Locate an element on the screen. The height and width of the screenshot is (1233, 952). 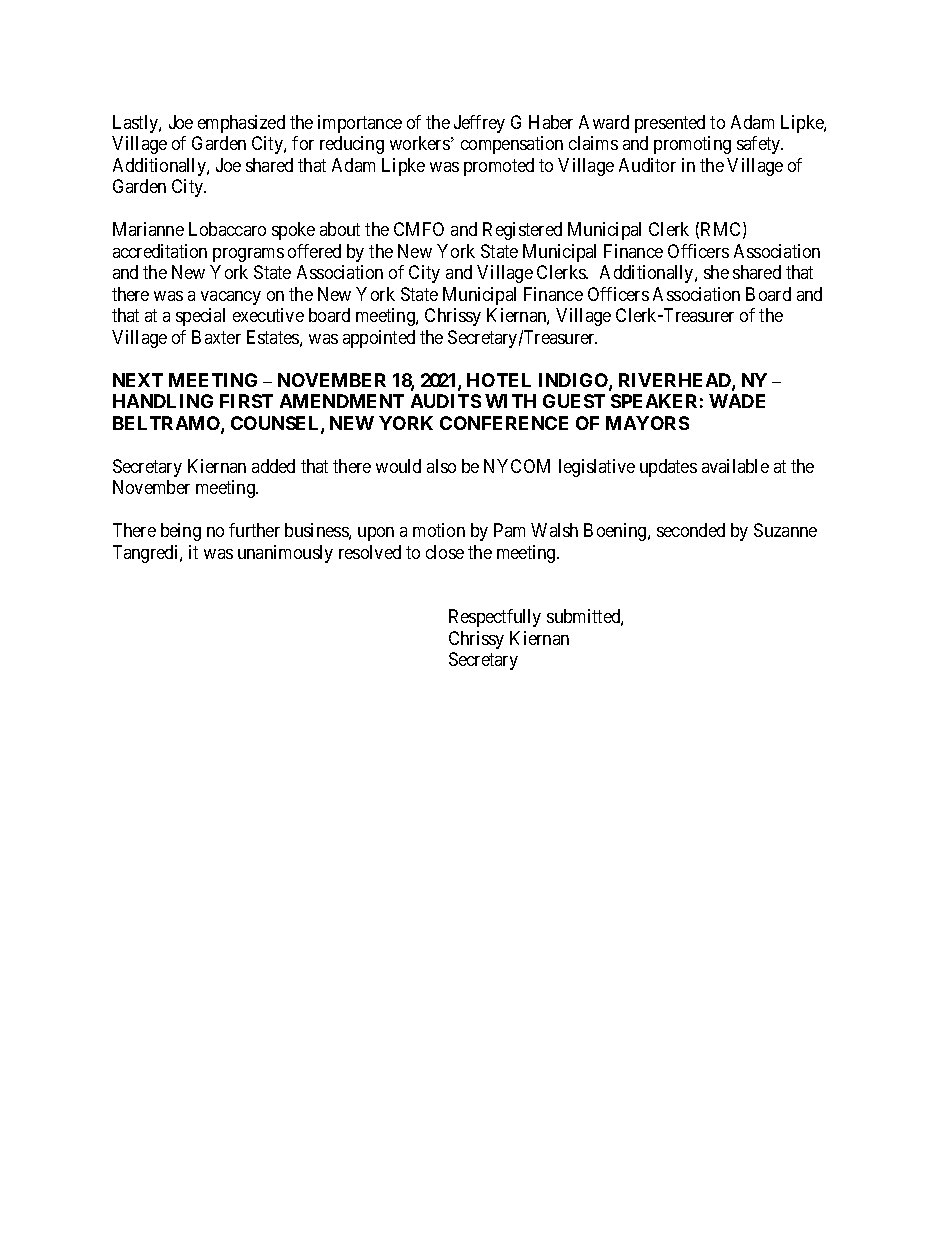
unanimously is located at coordinates (285, 554).
